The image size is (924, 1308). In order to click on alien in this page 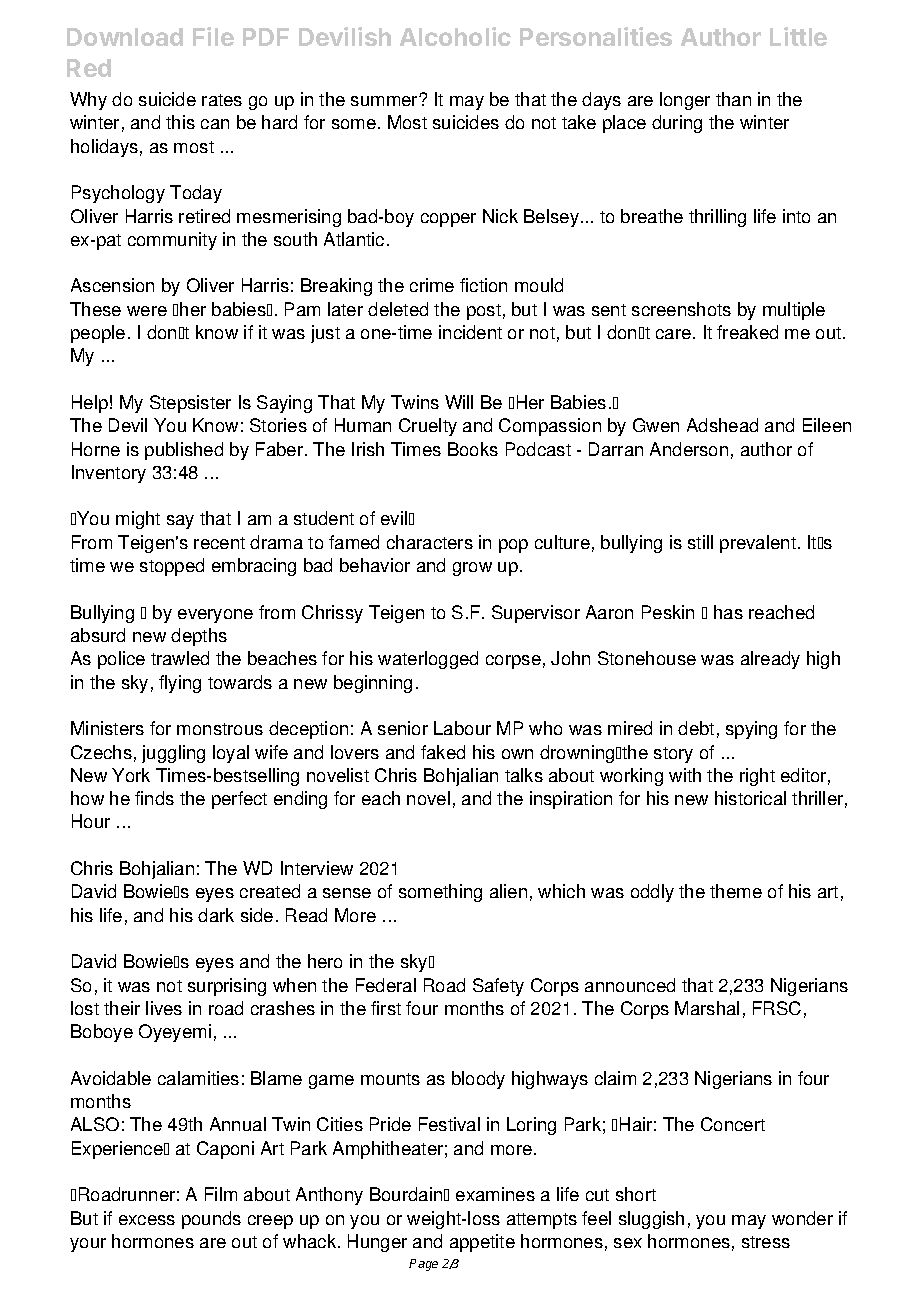, I will do `click(508, 891)`.
